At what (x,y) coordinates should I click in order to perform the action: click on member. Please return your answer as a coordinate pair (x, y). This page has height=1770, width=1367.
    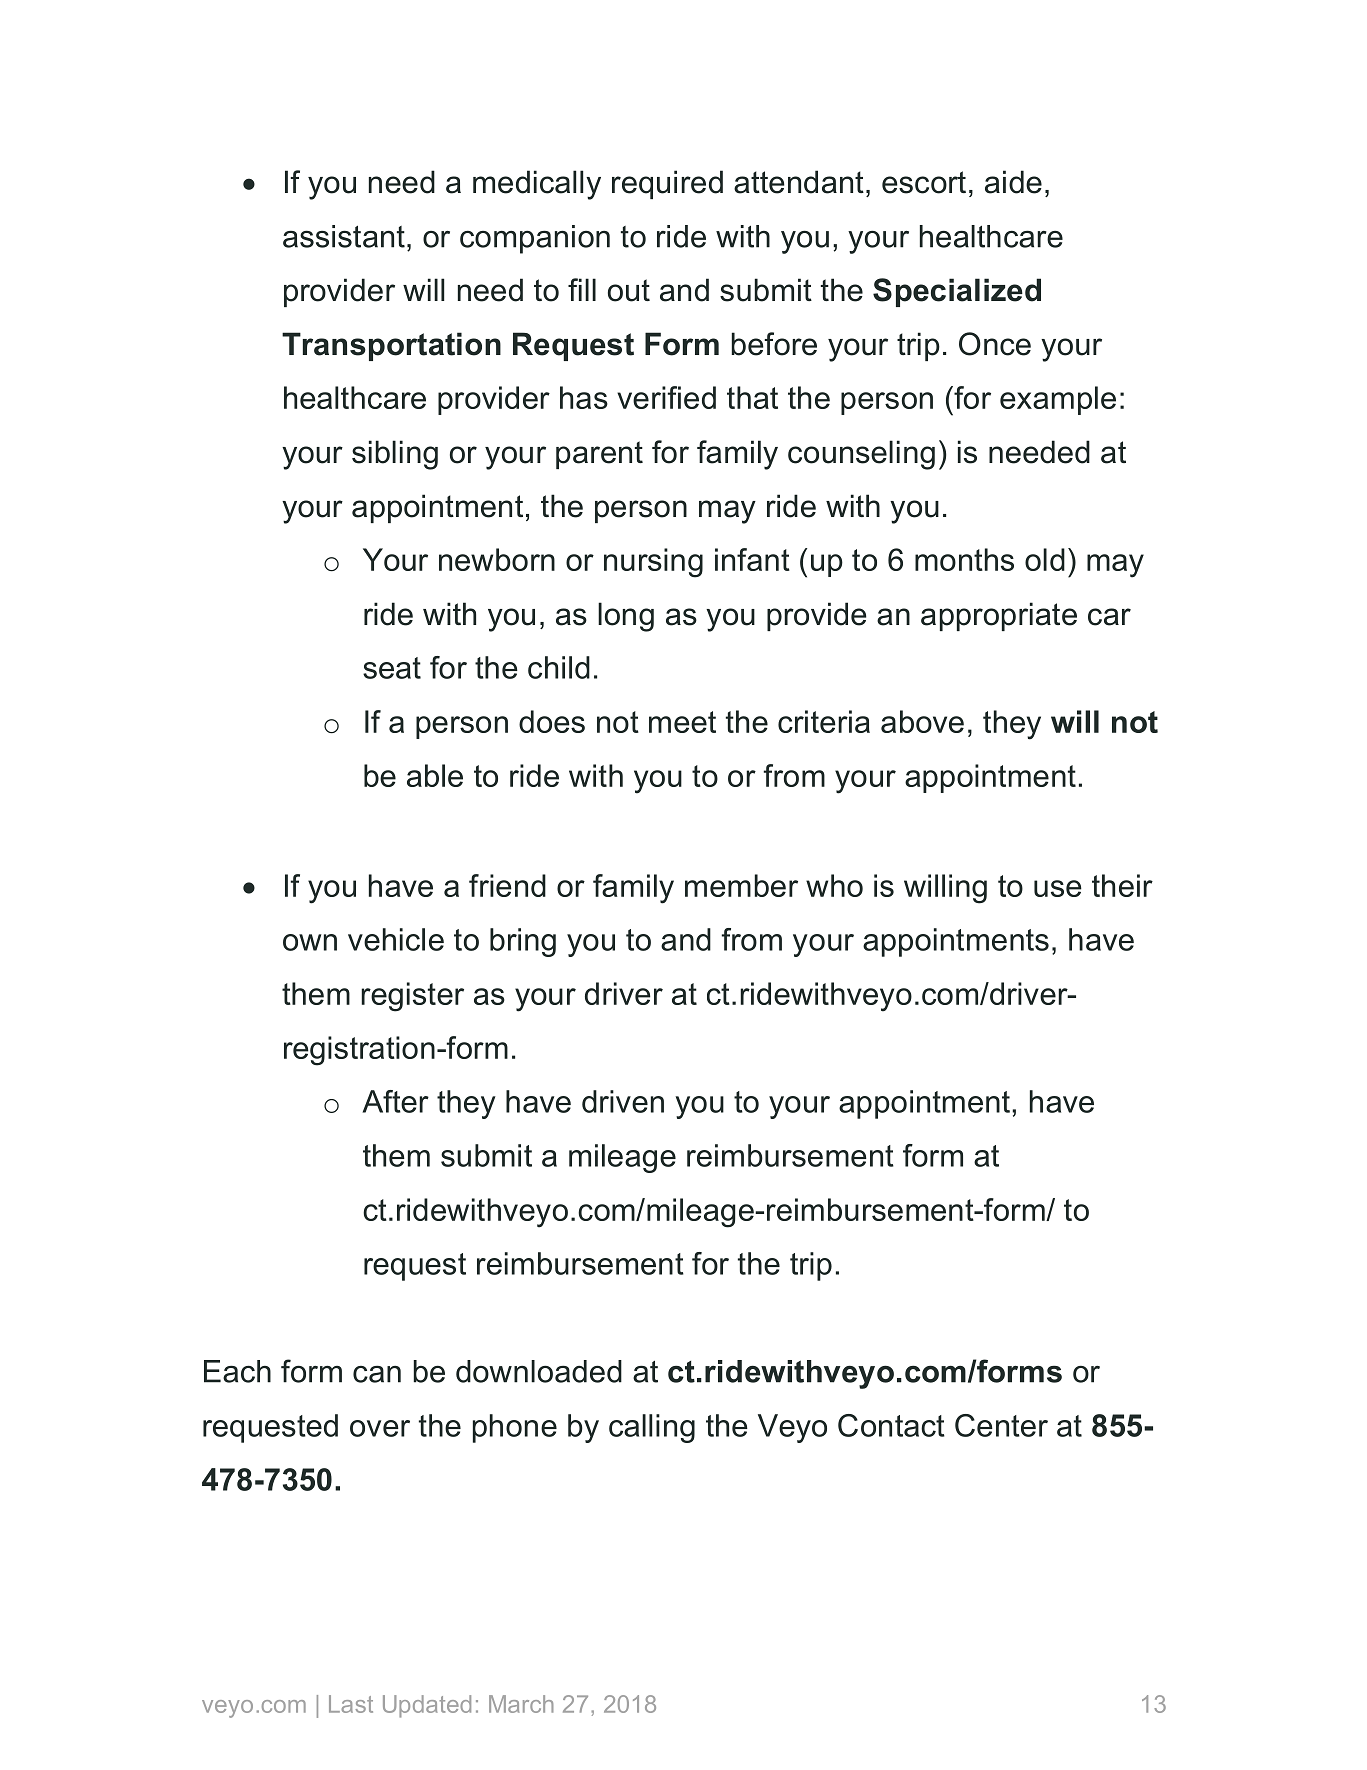
    Looking at the image, I should click on (741, 885).
